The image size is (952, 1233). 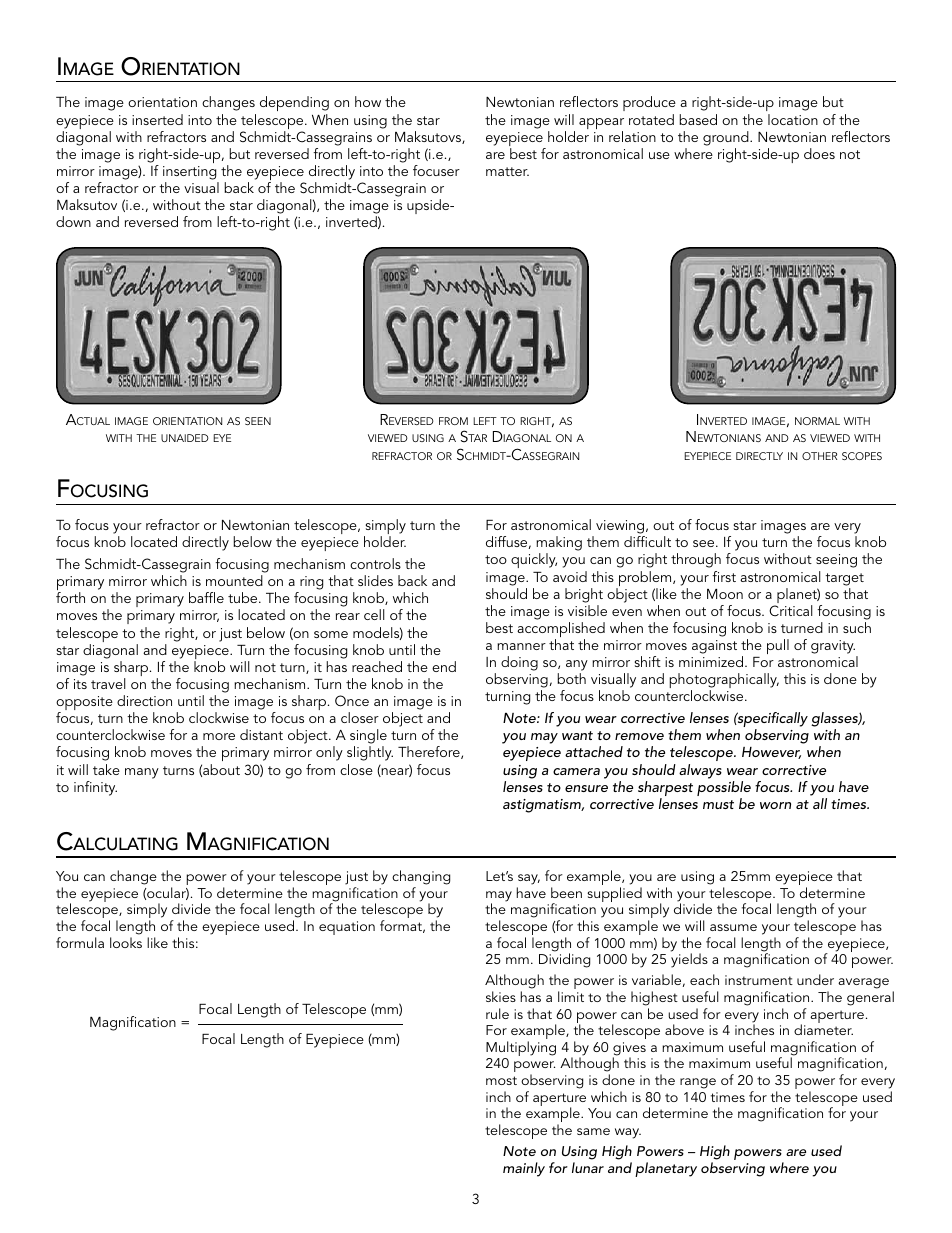 I want to click on mainly, so click(x=524, y=1169).
